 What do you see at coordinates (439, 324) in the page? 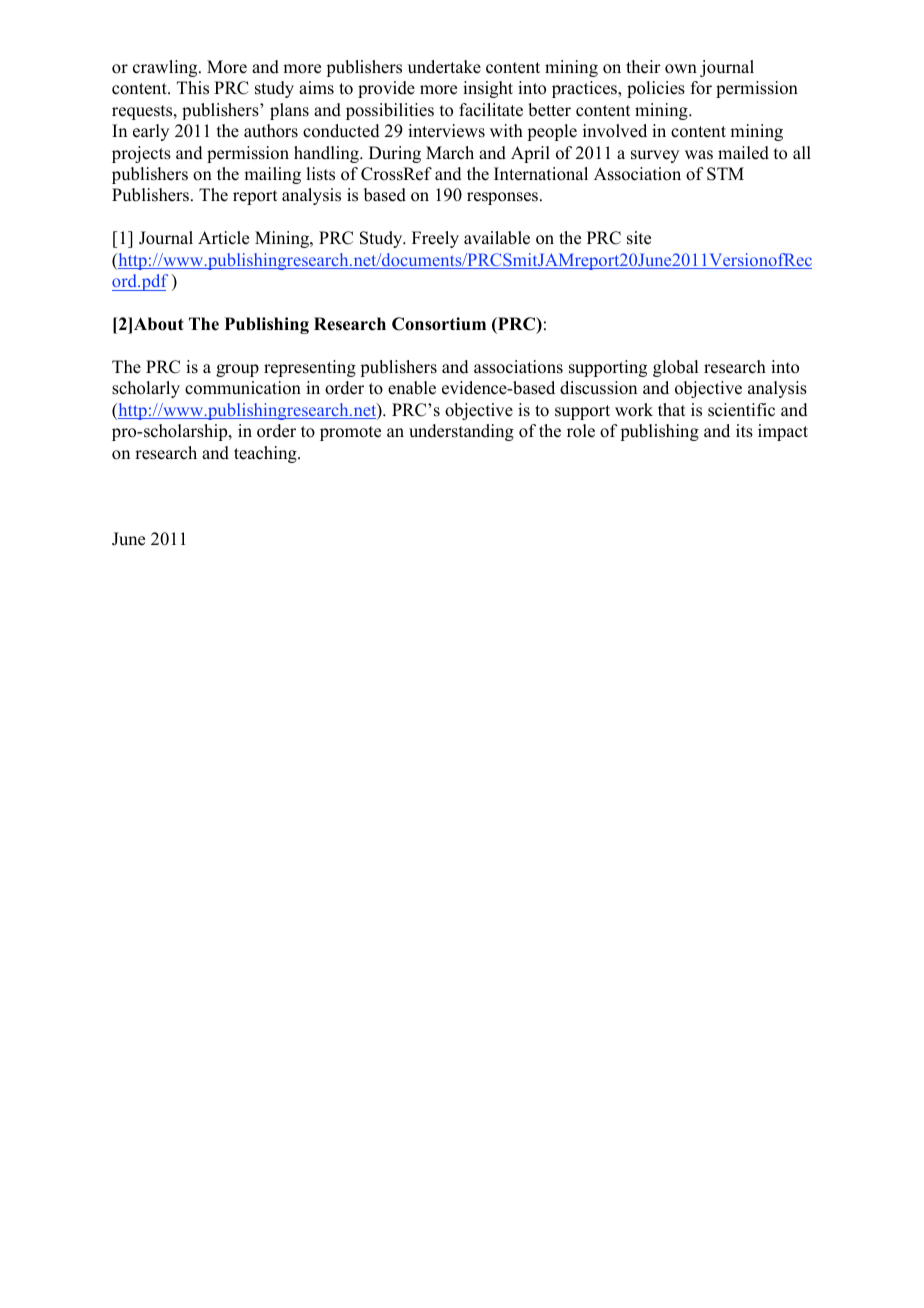
I see `Consortium` at bounding box center [439, 324].
